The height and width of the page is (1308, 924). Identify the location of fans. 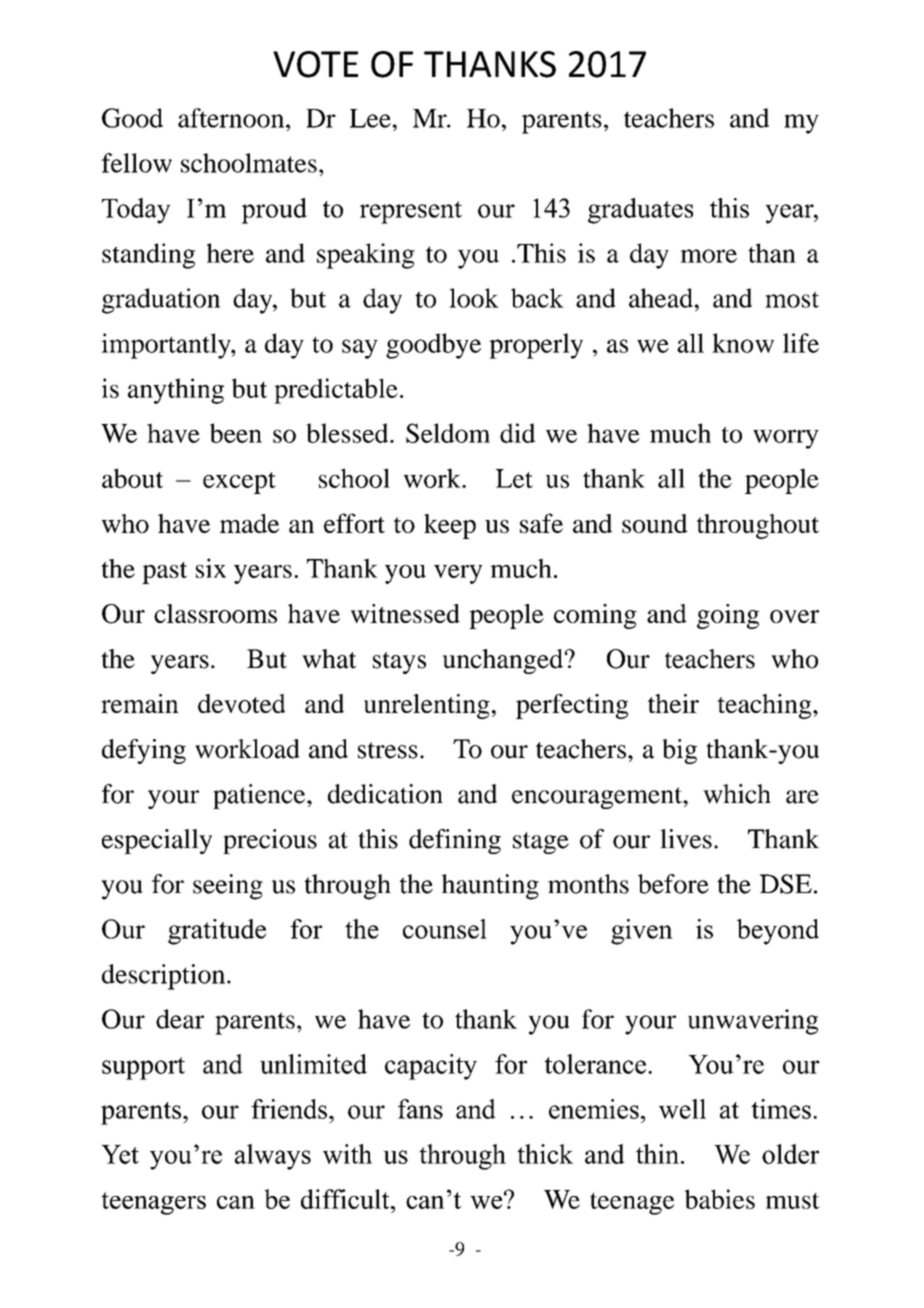
(420, 1109).
